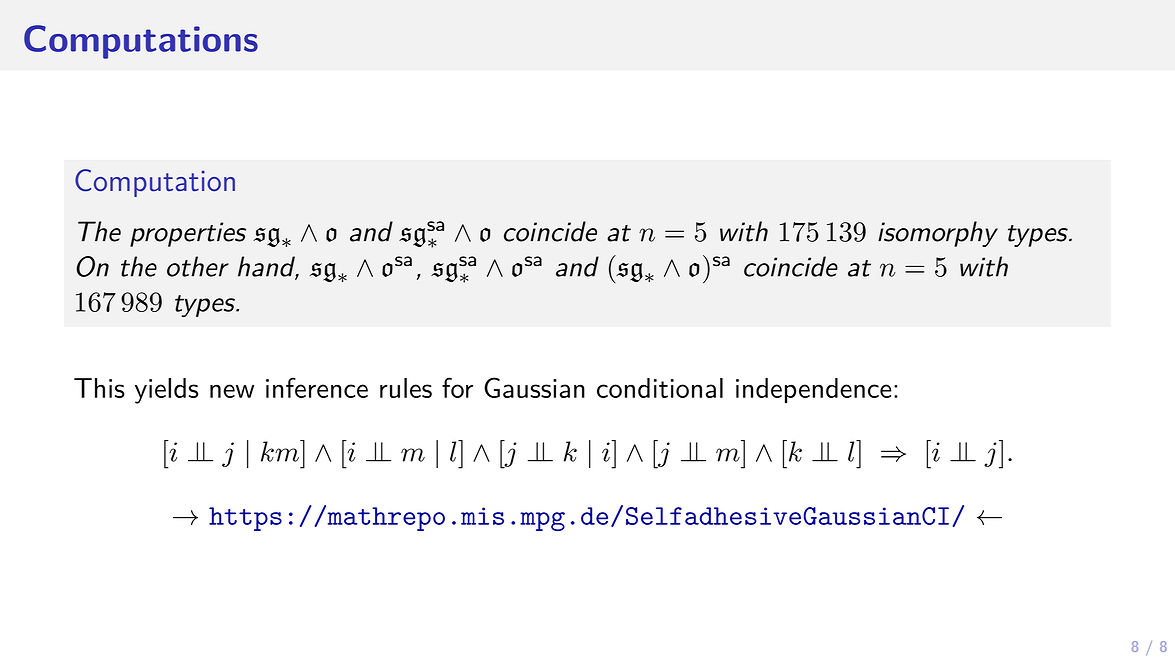 The image size is (1175, 661). I want to click on conditional, so click(660, 388).
